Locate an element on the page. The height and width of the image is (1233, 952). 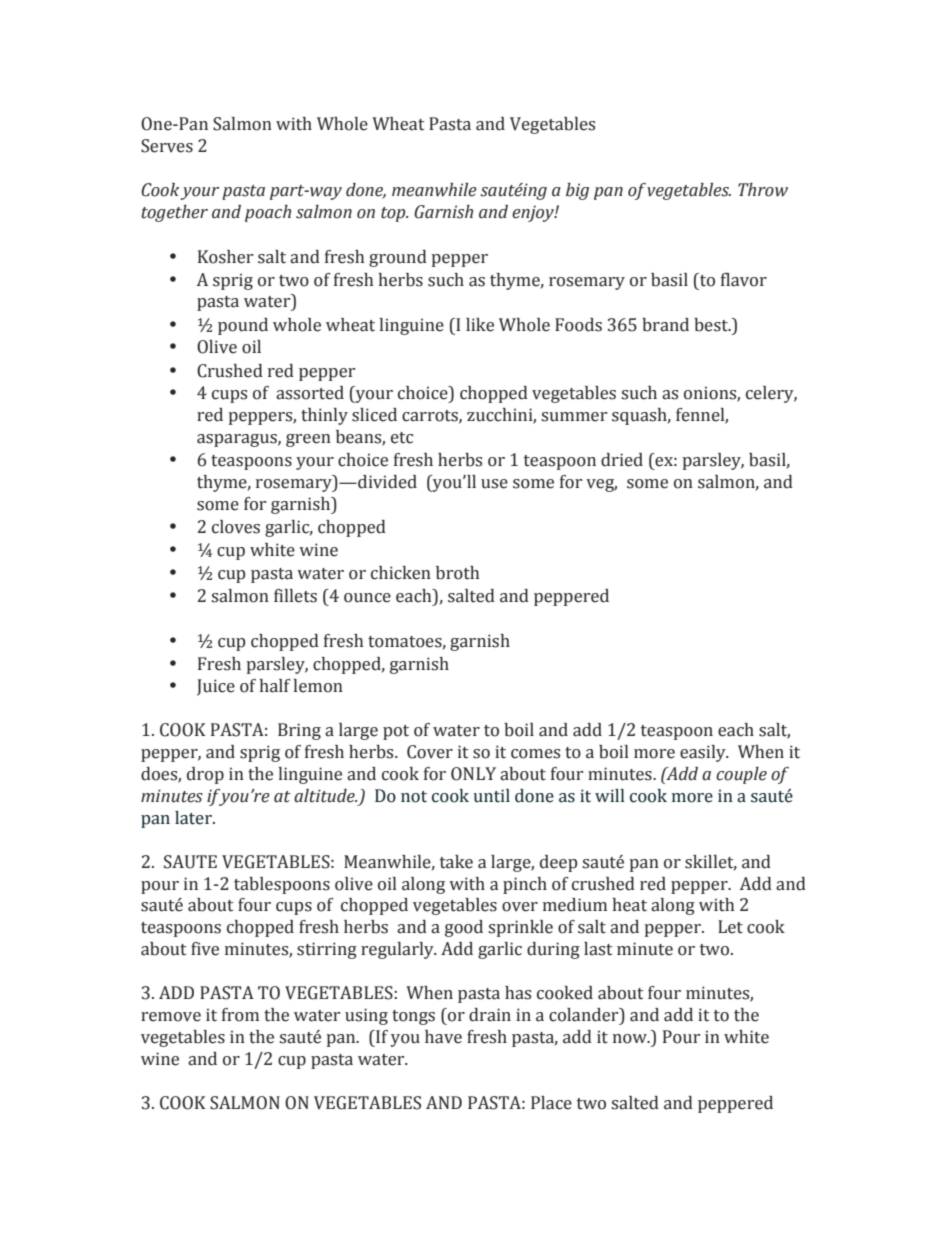
dried is located at coordinates (622, 460).
